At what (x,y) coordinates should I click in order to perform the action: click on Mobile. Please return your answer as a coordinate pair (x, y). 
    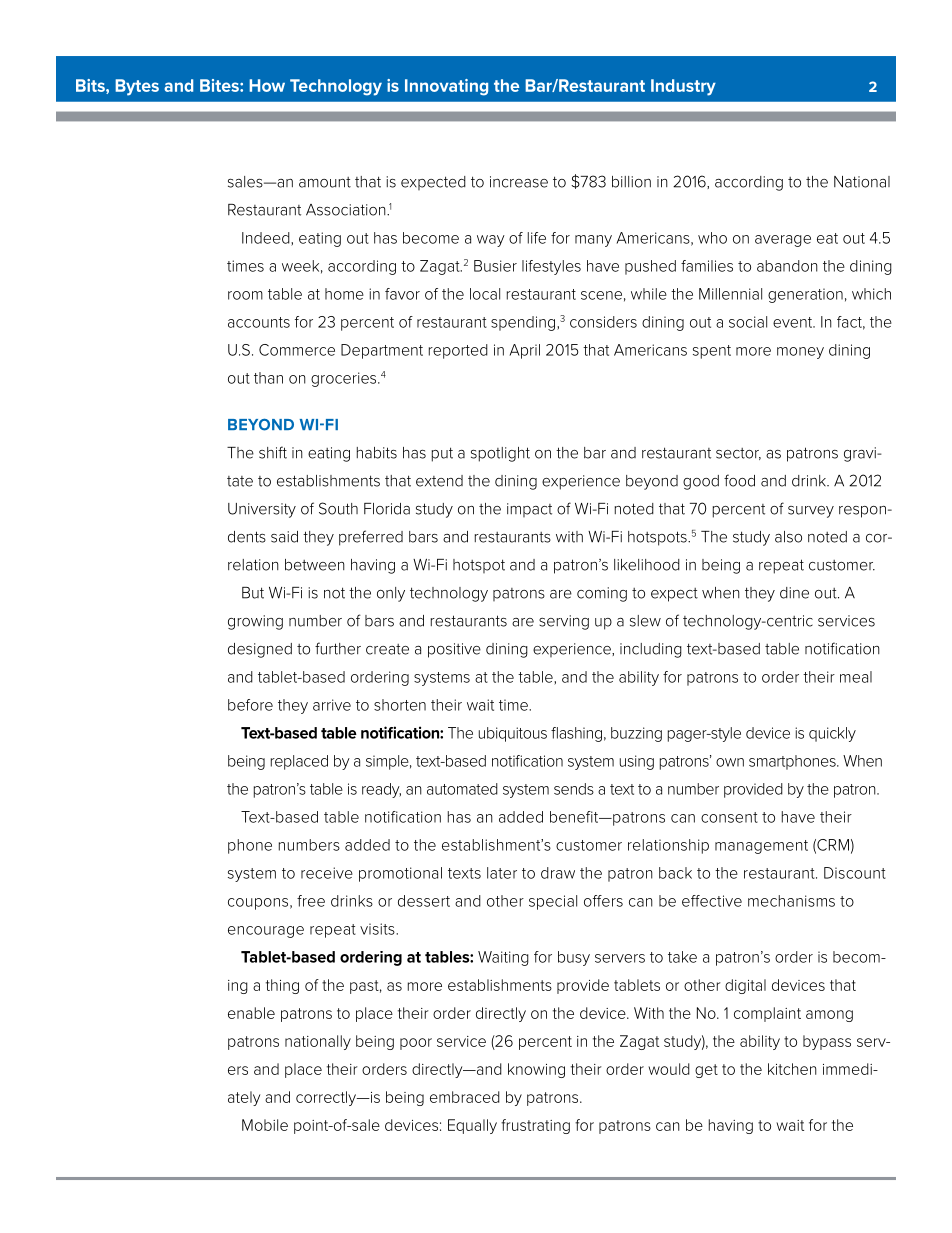
    Looking at the image, I should click on (265, 1125).
